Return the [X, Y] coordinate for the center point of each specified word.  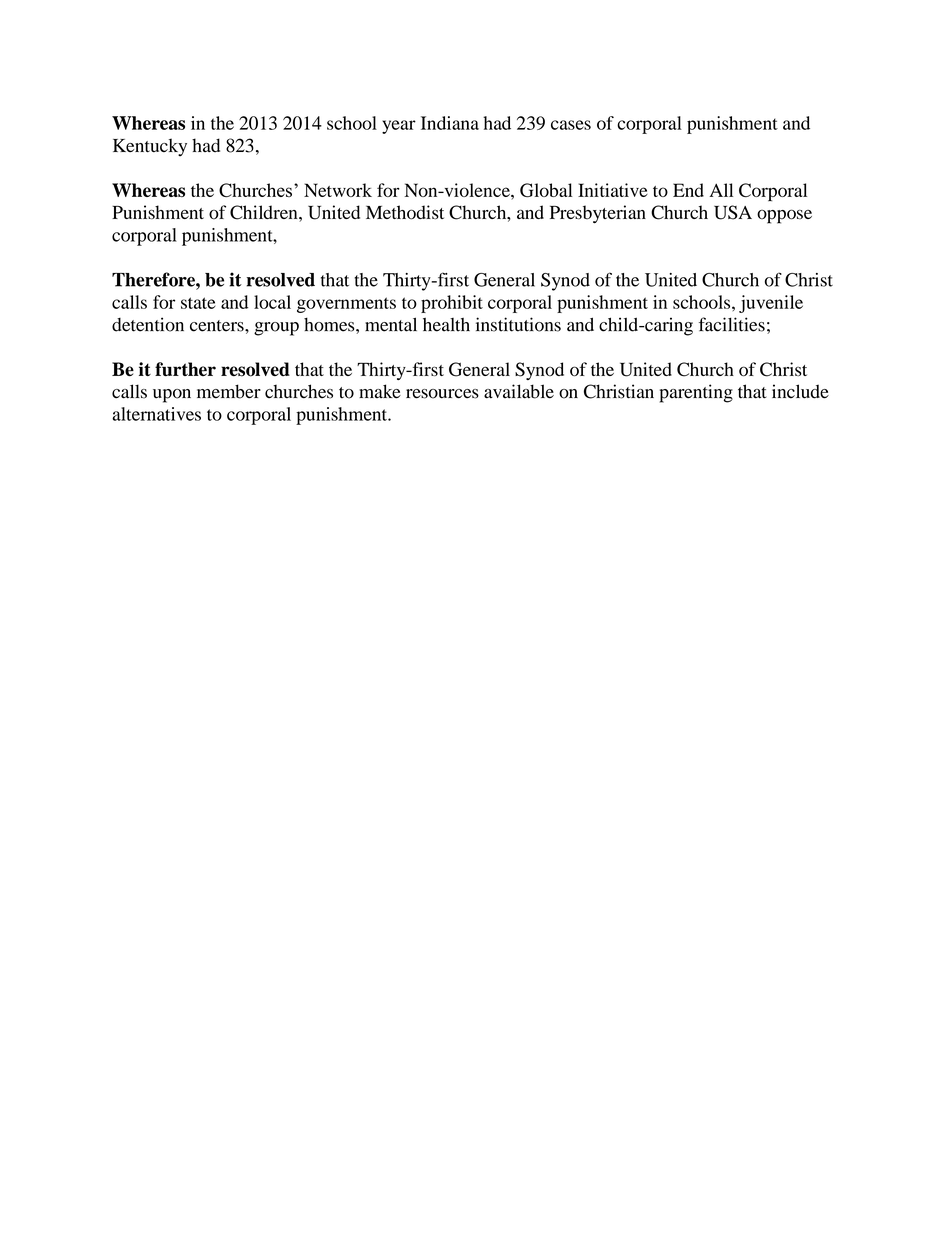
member [229, 391]
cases [571, 125]
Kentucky [150, 147]
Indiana [450, 123]
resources [442, 394]
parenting [696, 393]
